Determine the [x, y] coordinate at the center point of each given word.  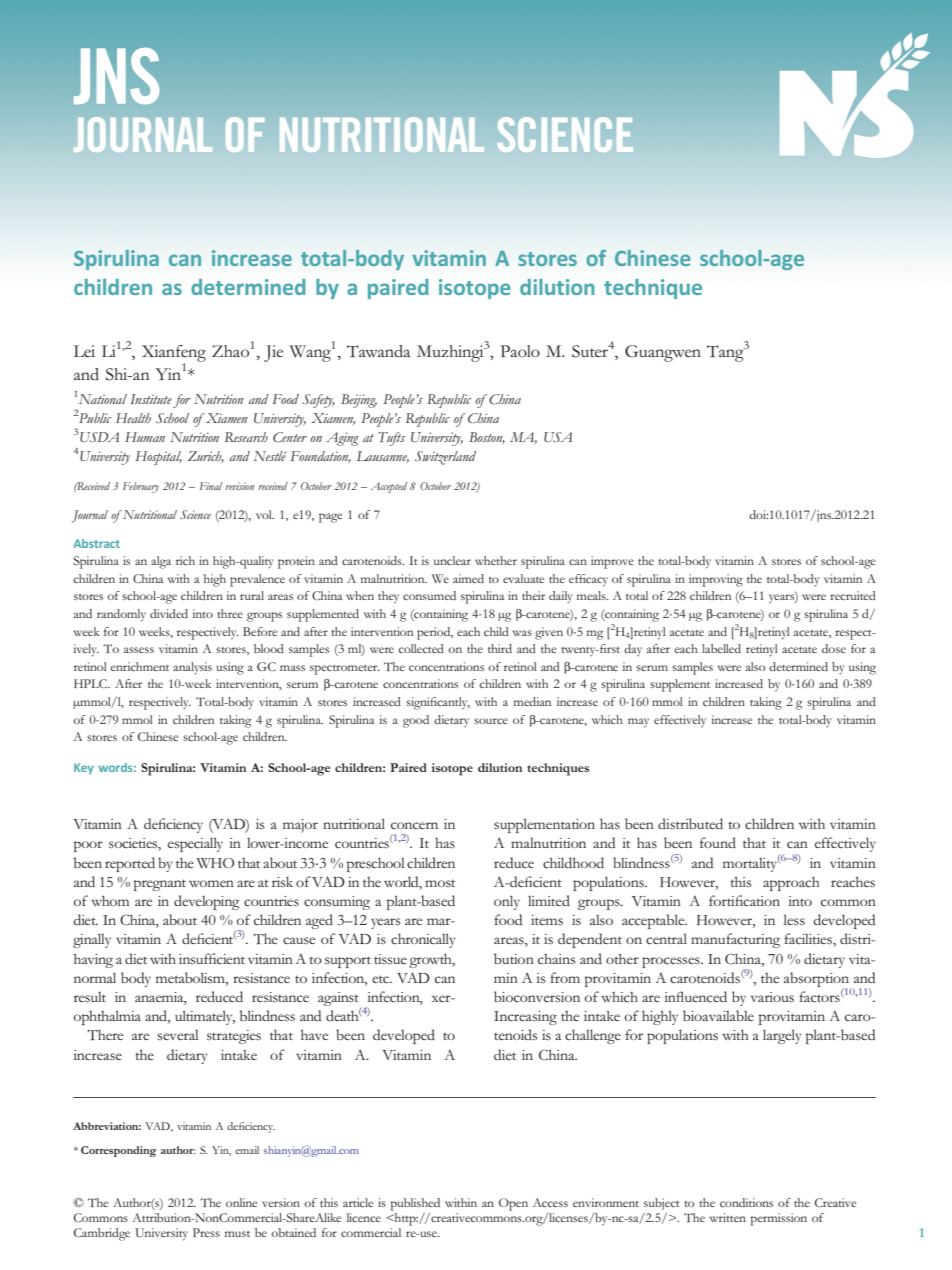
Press [206, 1232]
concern [414, 825]
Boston [487, 438]
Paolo [520, 351]
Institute [151, 399]
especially [195, 844]
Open [513, 1204]
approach [791, 883]
